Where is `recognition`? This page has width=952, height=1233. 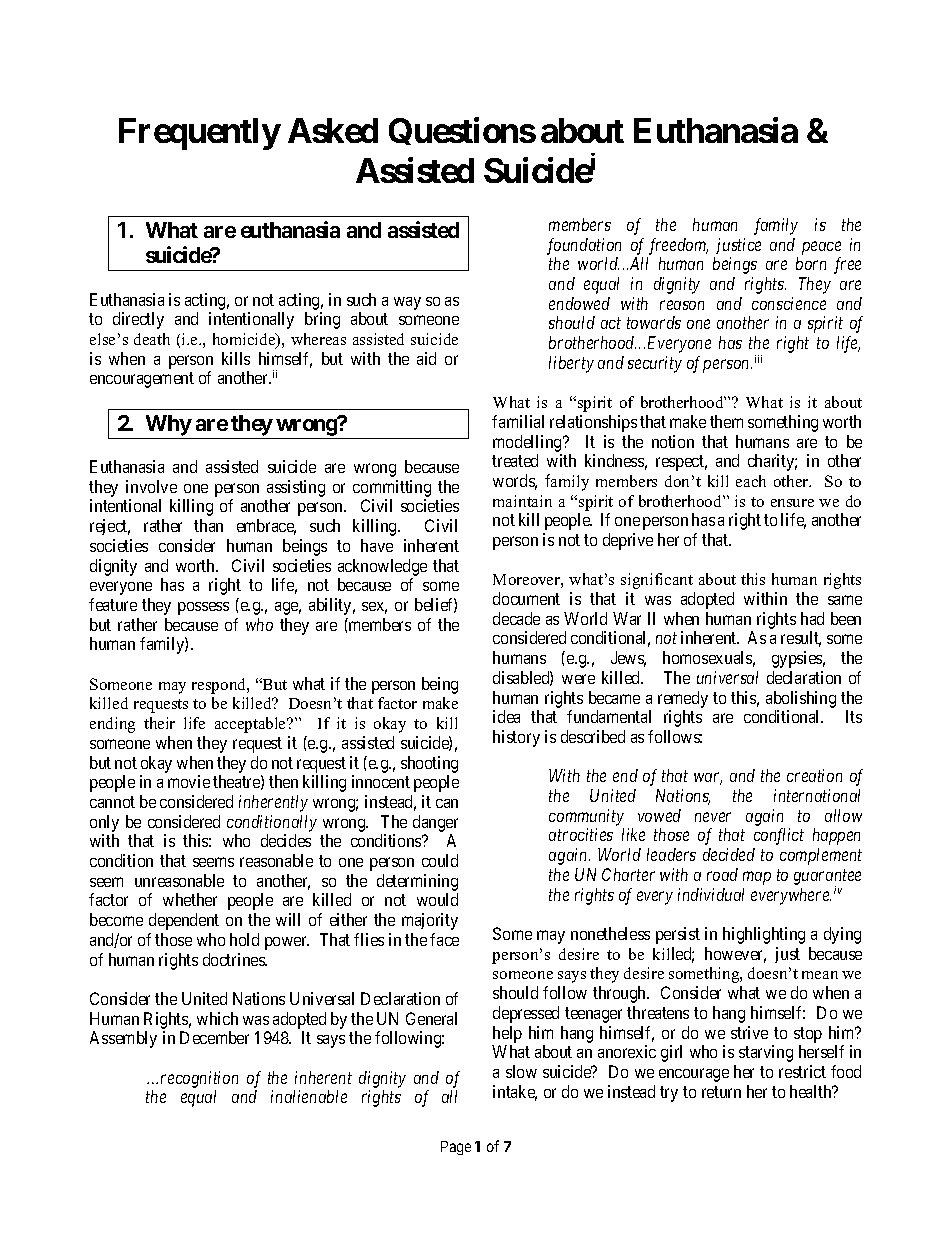
recognition is located at coordinates (199, 1079).
